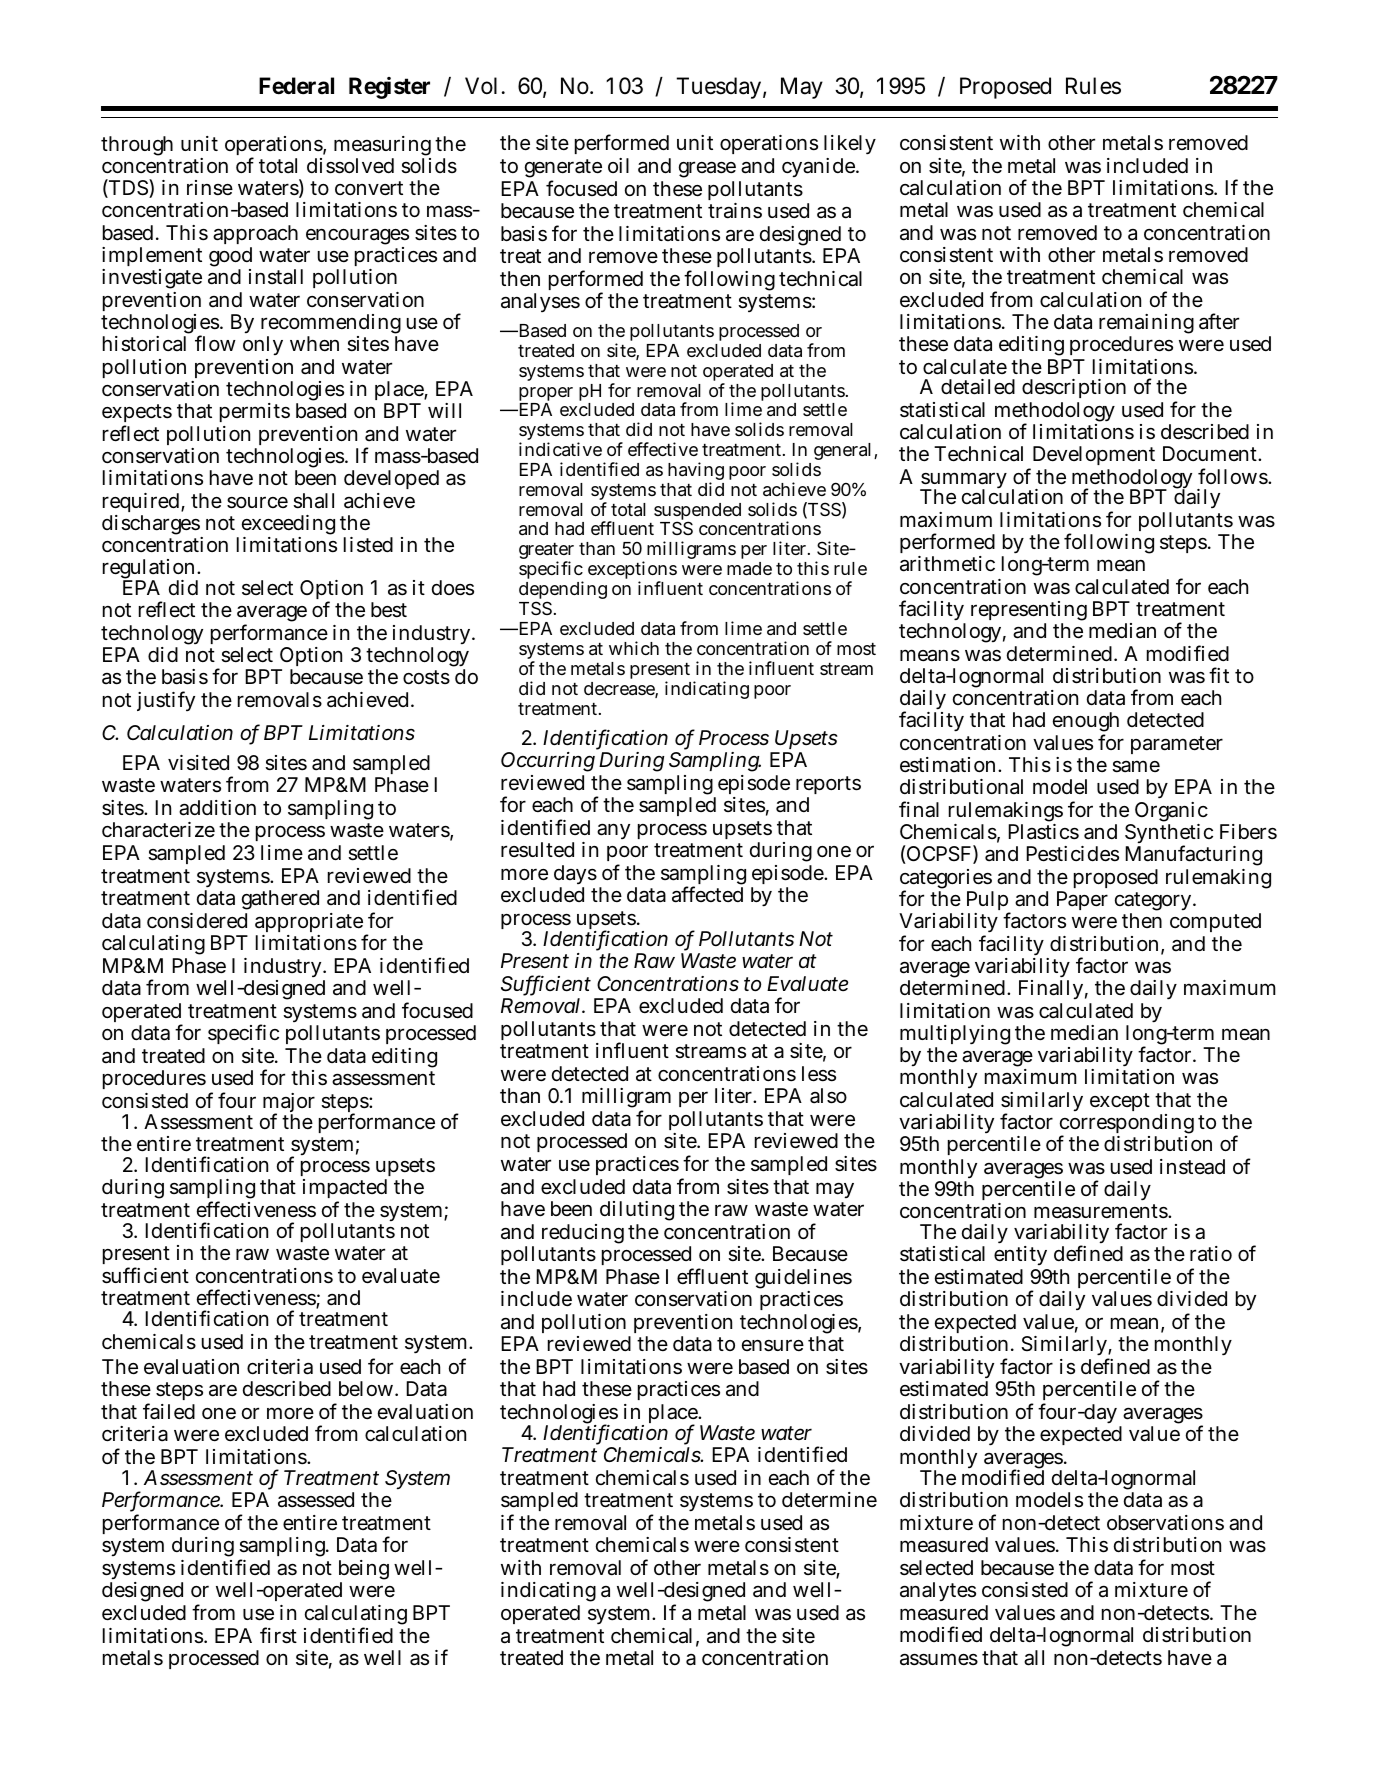 Image resolution: width=1379 pixels, height=1785 pixels. I want to click on first, so click(278, 1635).
